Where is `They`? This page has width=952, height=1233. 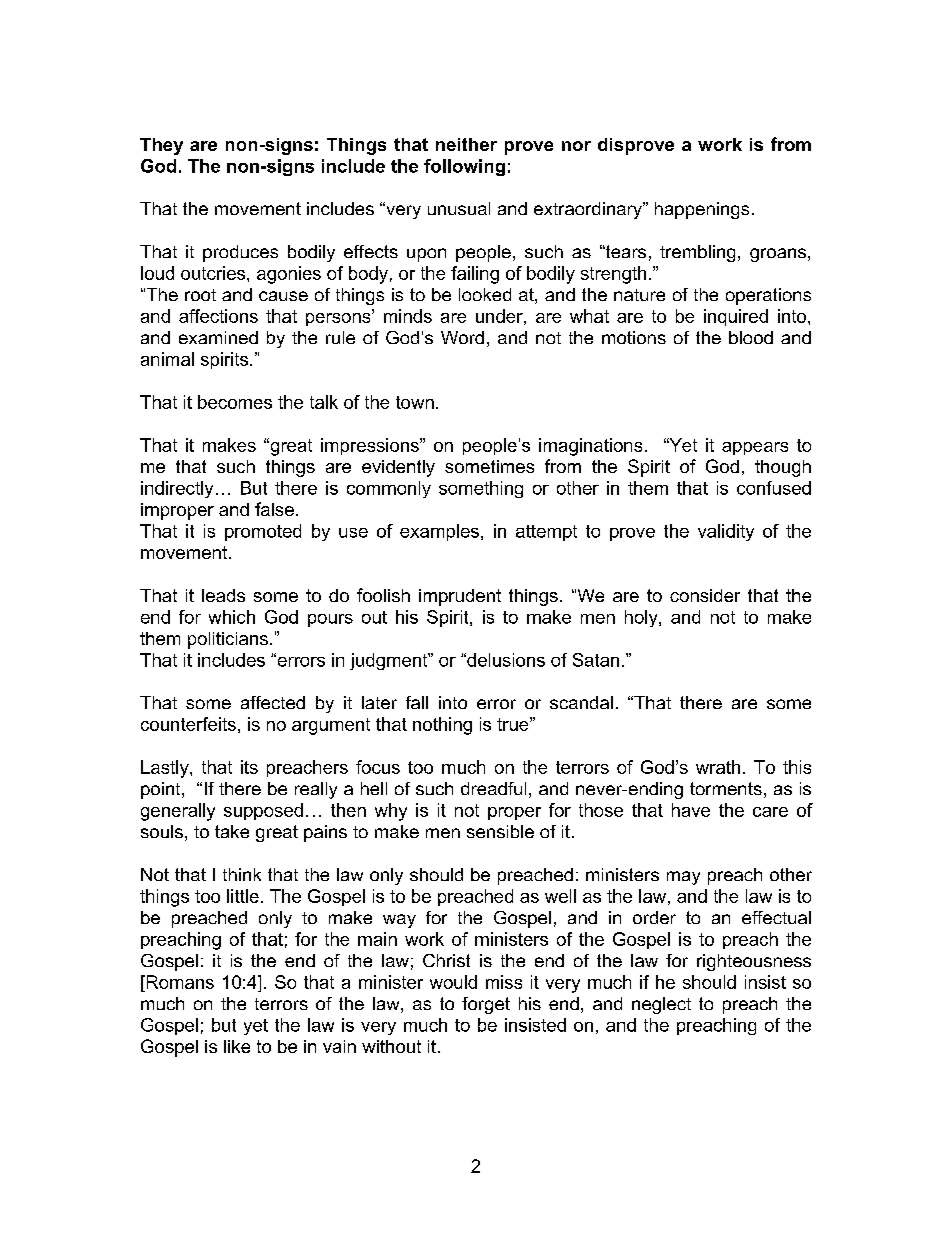
They is located at coordinates (161, 146).
